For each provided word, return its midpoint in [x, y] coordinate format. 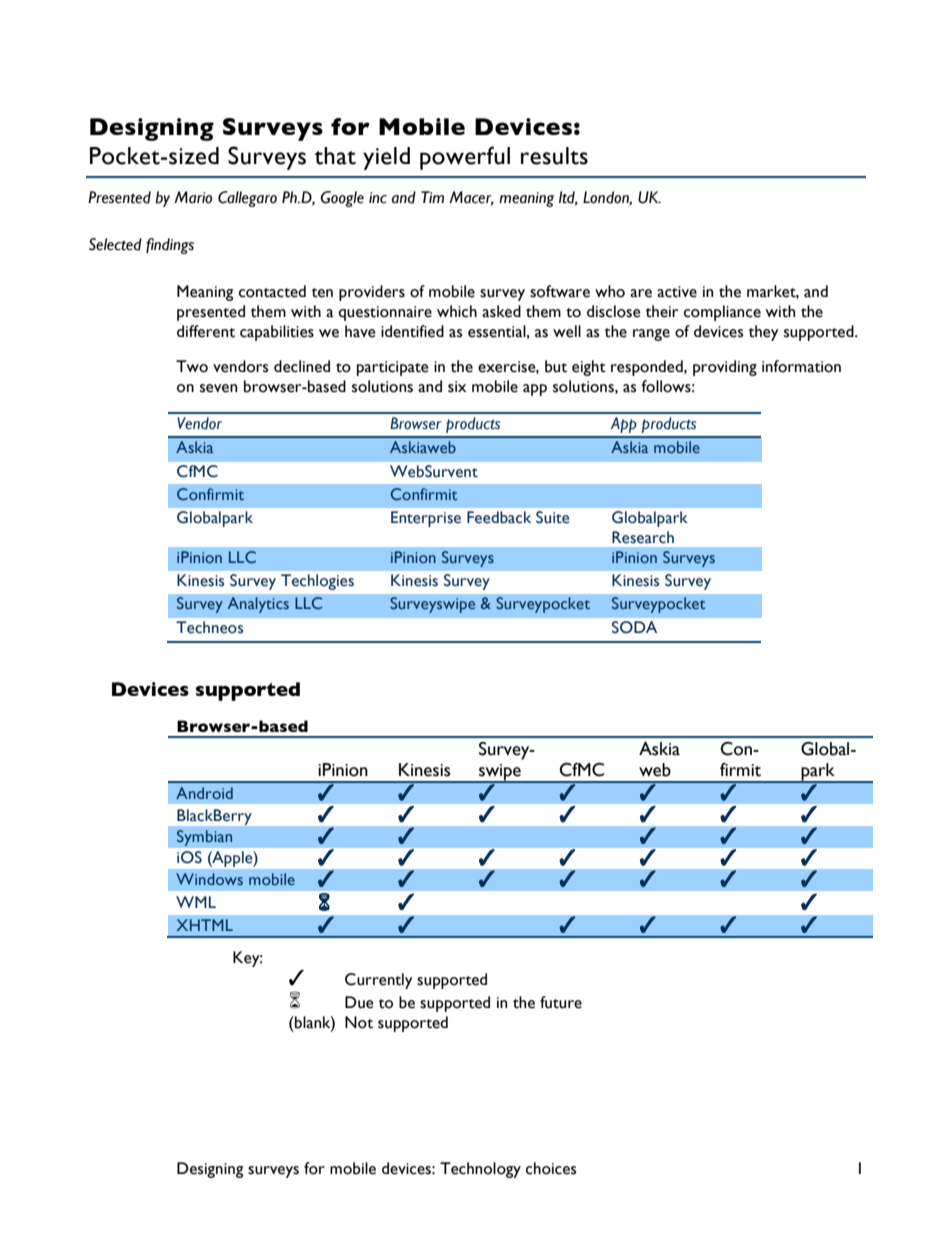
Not [359, 1022]
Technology [480, 1170]
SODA [634, 627]
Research [643, 537]
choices [551, 1168]
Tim [432, 197]
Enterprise [426, 519]
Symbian [205, 838]
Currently [378, 981]
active [677, 292]
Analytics [258, 605]
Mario [193, 197]
